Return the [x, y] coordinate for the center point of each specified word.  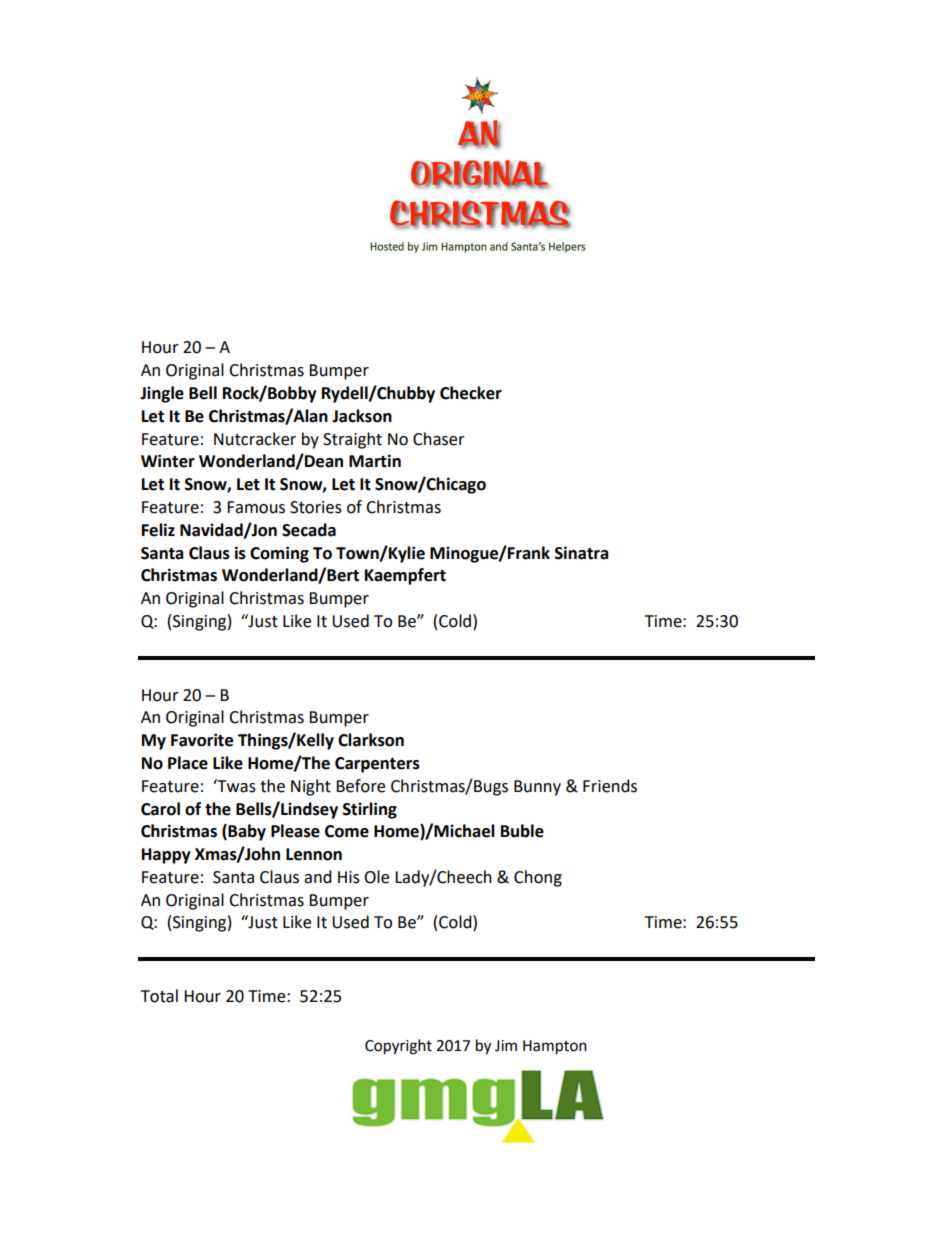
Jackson [362, 416]
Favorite [202, 740]
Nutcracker [255, 439]
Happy [166, 856]
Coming [279, 554]
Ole [376, 877]
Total [159, 996]
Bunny [537, 788]
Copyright [398, 1047]
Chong [538, 878]
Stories [316, 507]
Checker [471, 393]
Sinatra [582, 553]
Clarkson [371, 740]
